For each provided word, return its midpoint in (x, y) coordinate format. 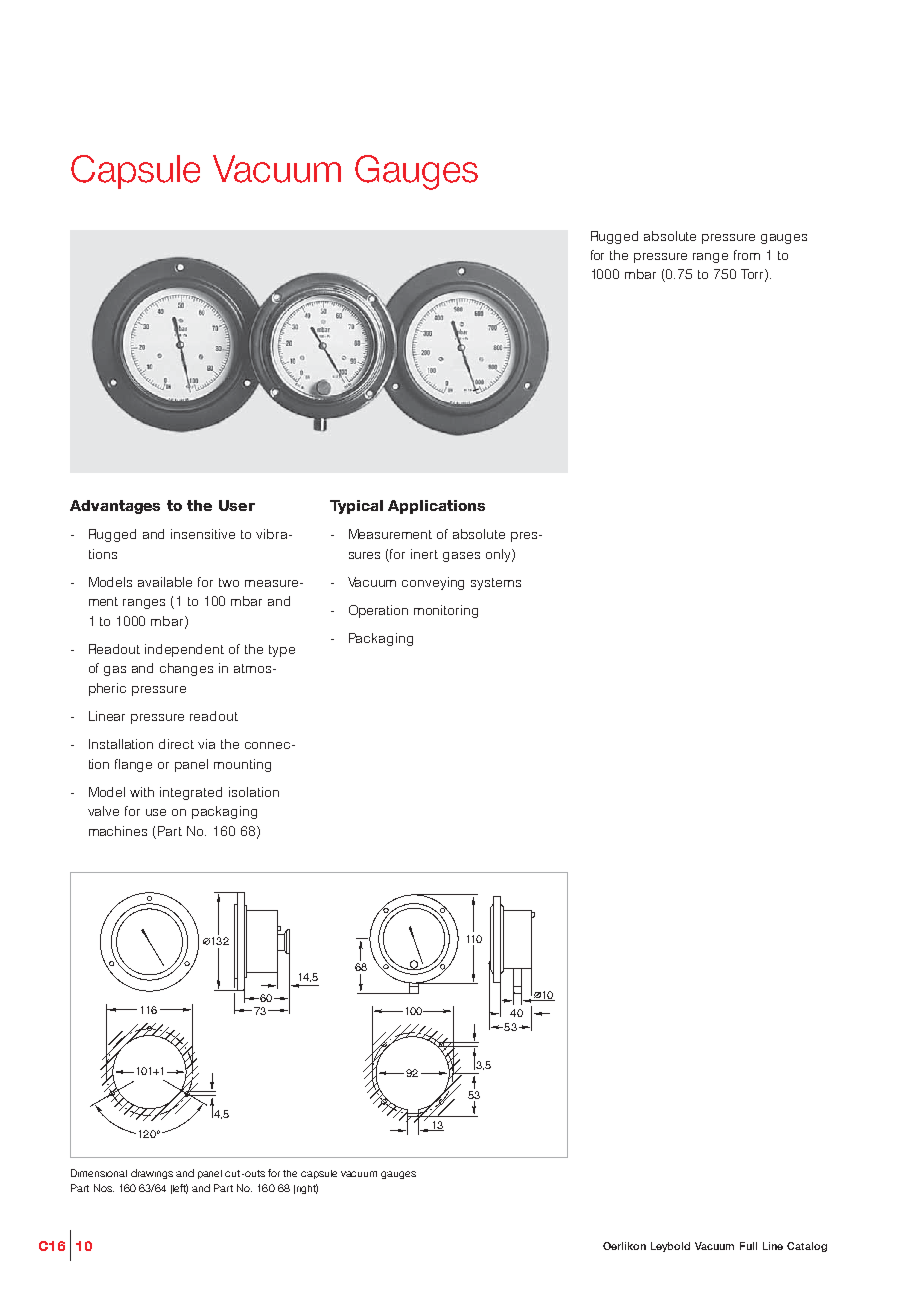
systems (496, 584)
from (747, 255)
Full (748, 1246)
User (237, 505)
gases (461, 557)
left (180, 1189)
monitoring (446, 611)
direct (176, 744)
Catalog (807, 1247)
